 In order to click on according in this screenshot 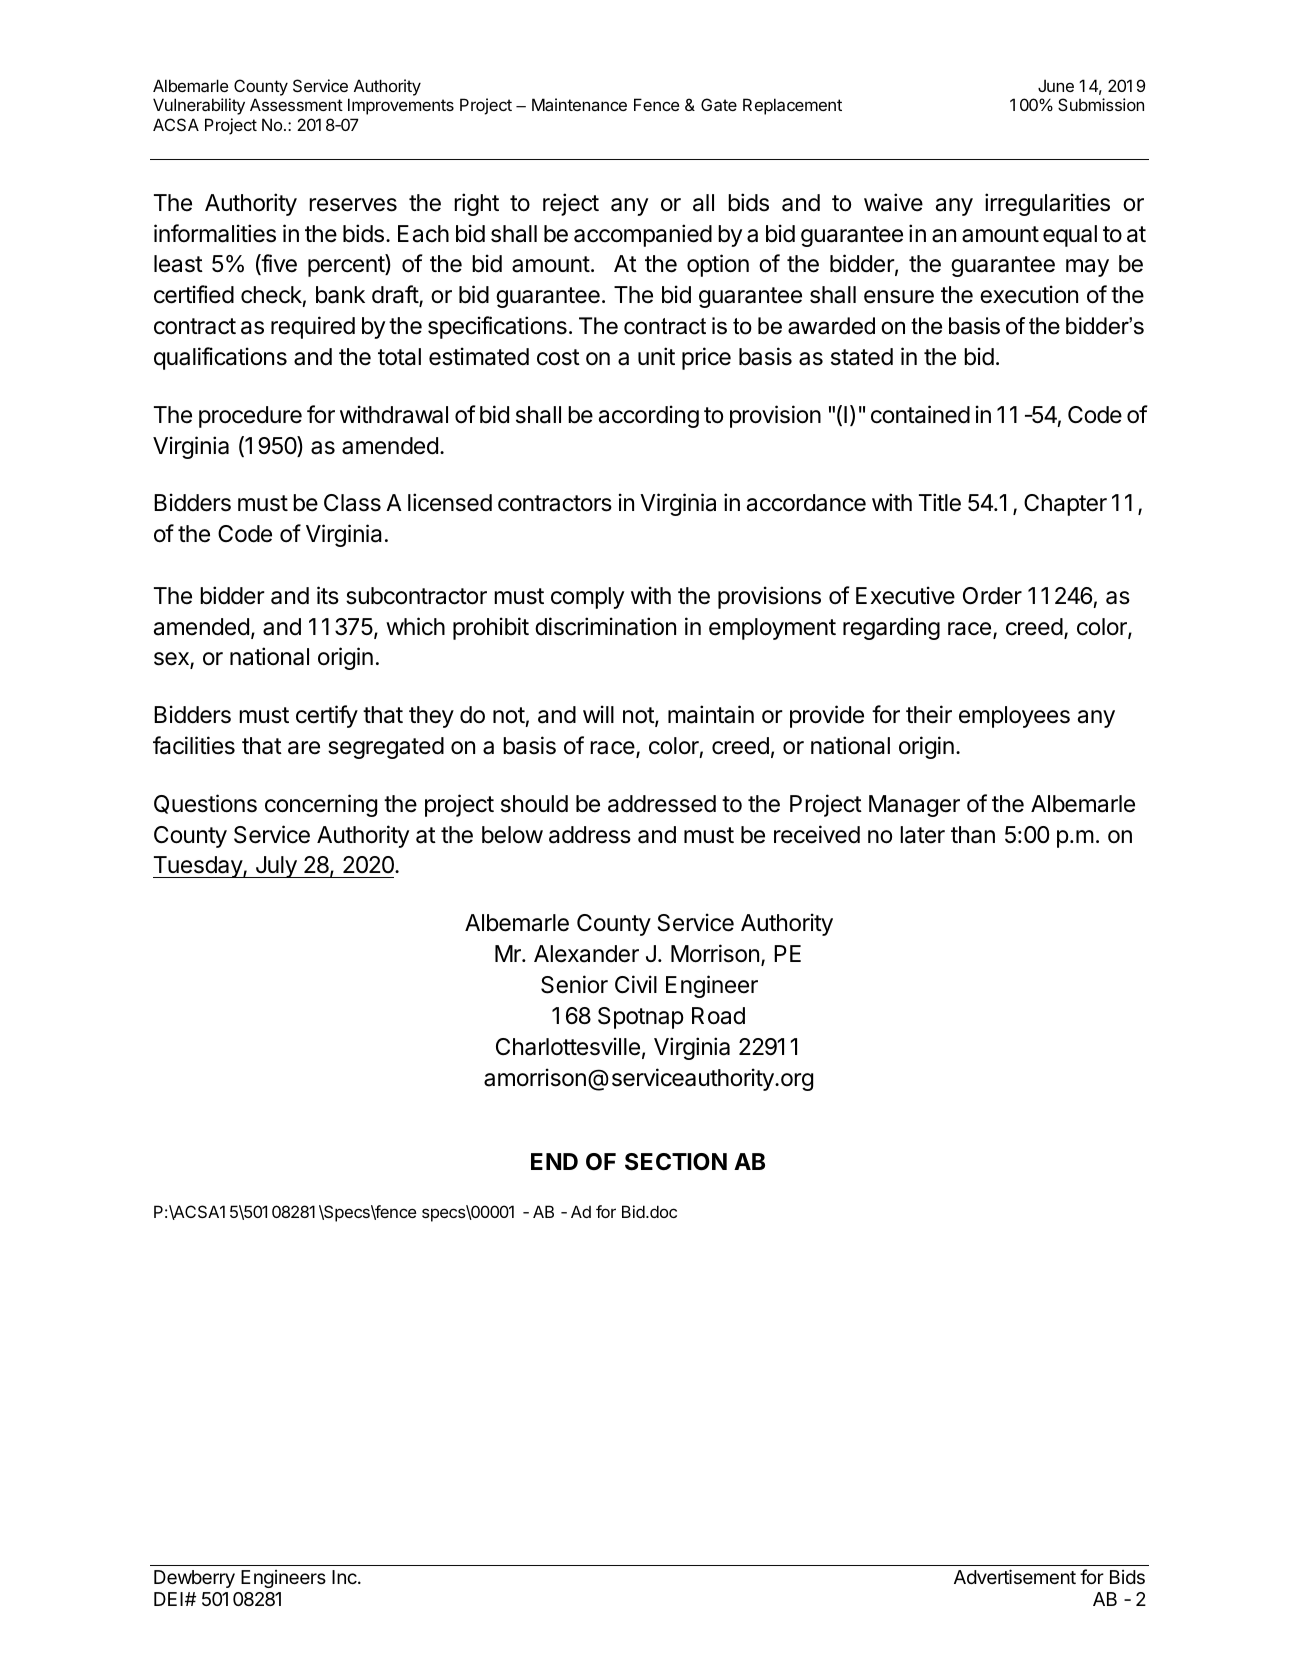, I will do `click(649, 416)`.
